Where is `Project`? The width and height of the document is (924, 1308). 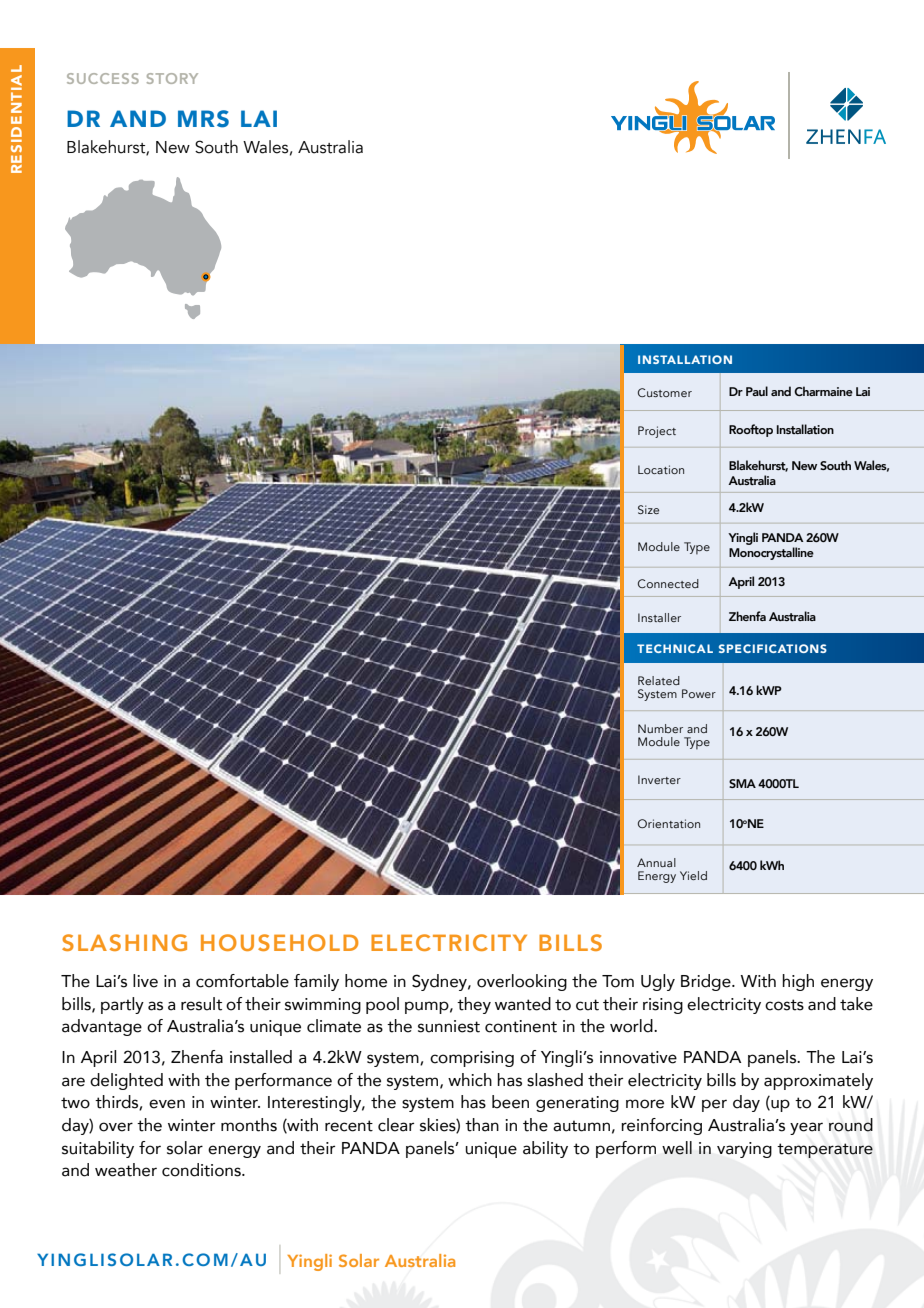 Project is located at coordinates (657, 432).
